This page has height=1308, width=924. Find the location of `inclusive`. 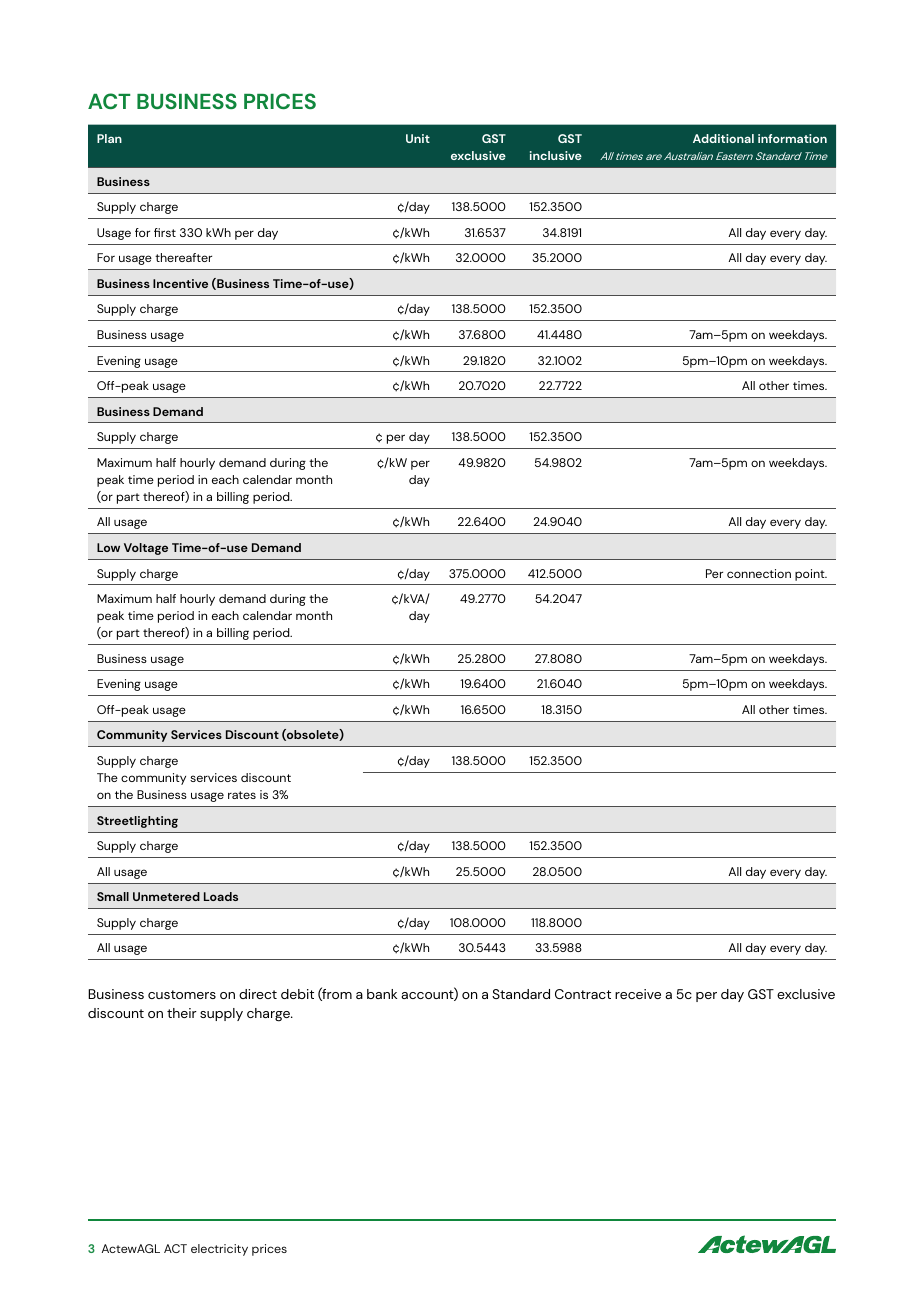

inclusive is located at coordinates (556, 155).
